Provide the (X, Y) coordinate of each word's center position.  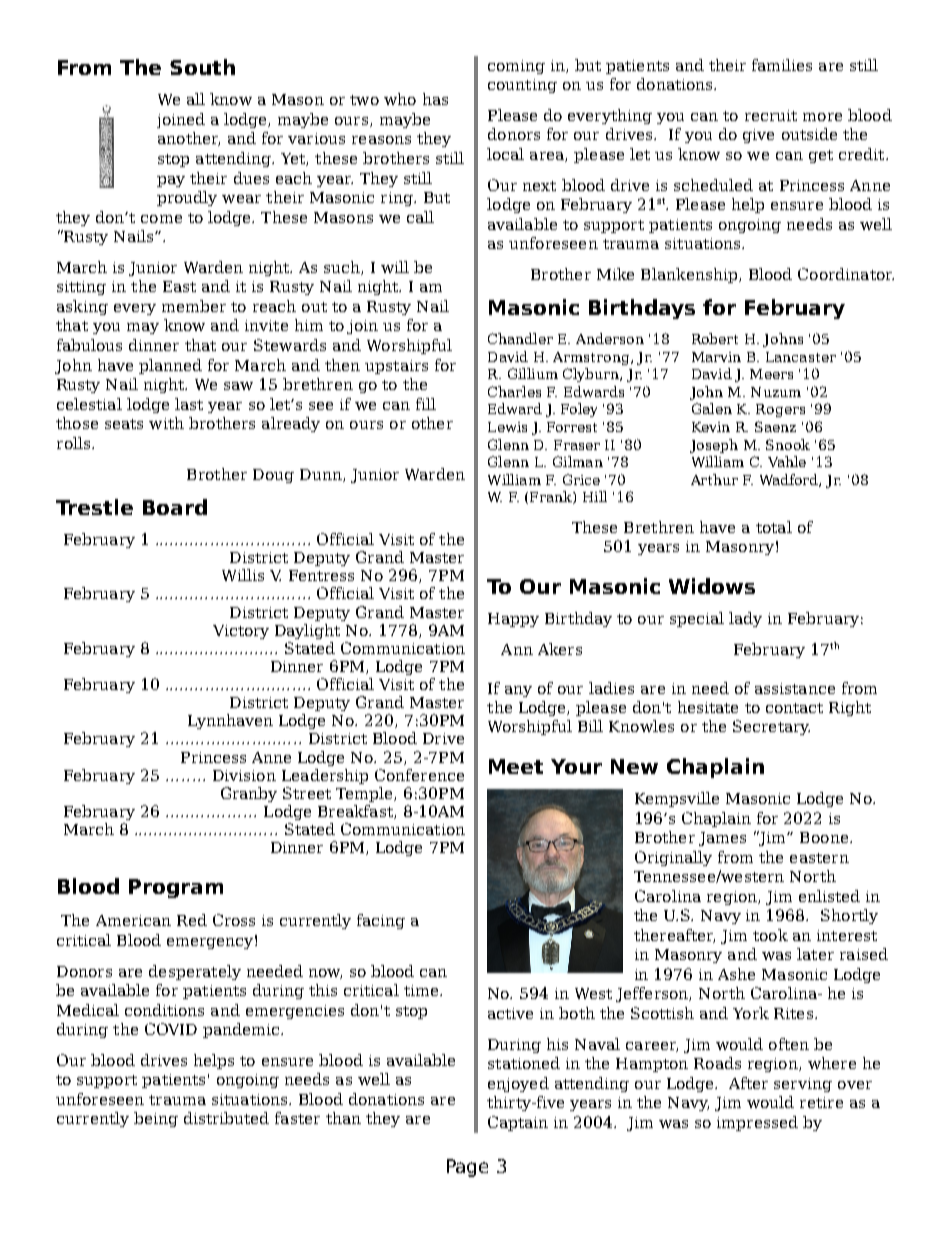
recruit (771, 115)
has (435, 99)
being (156, 1119)
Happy (513, 620)
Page (467, 1168)
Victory (241, 632)
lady (745, 619)
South (202, 67)
